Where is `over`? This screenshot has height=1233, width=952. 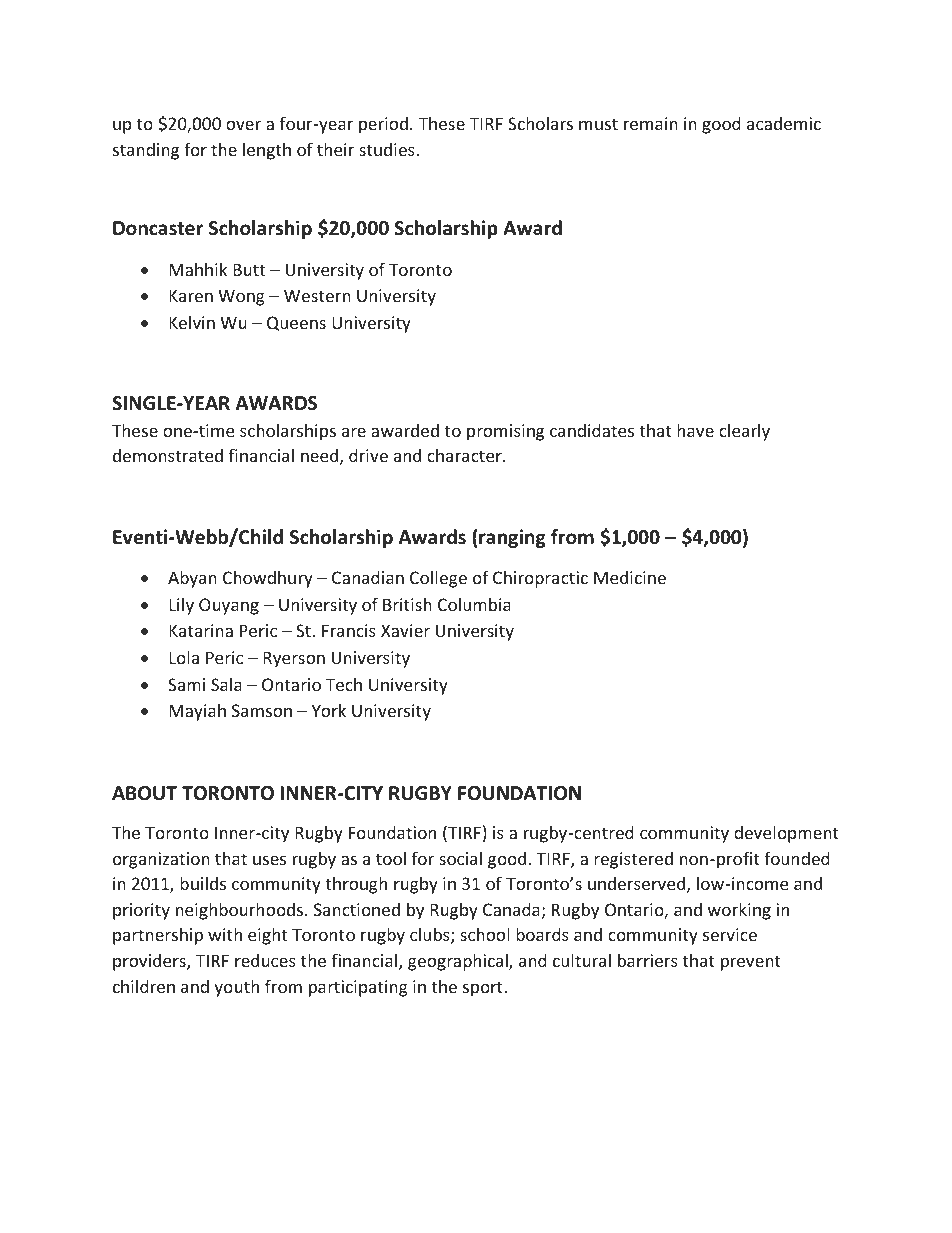
over is located at coordinates (243, 125).
